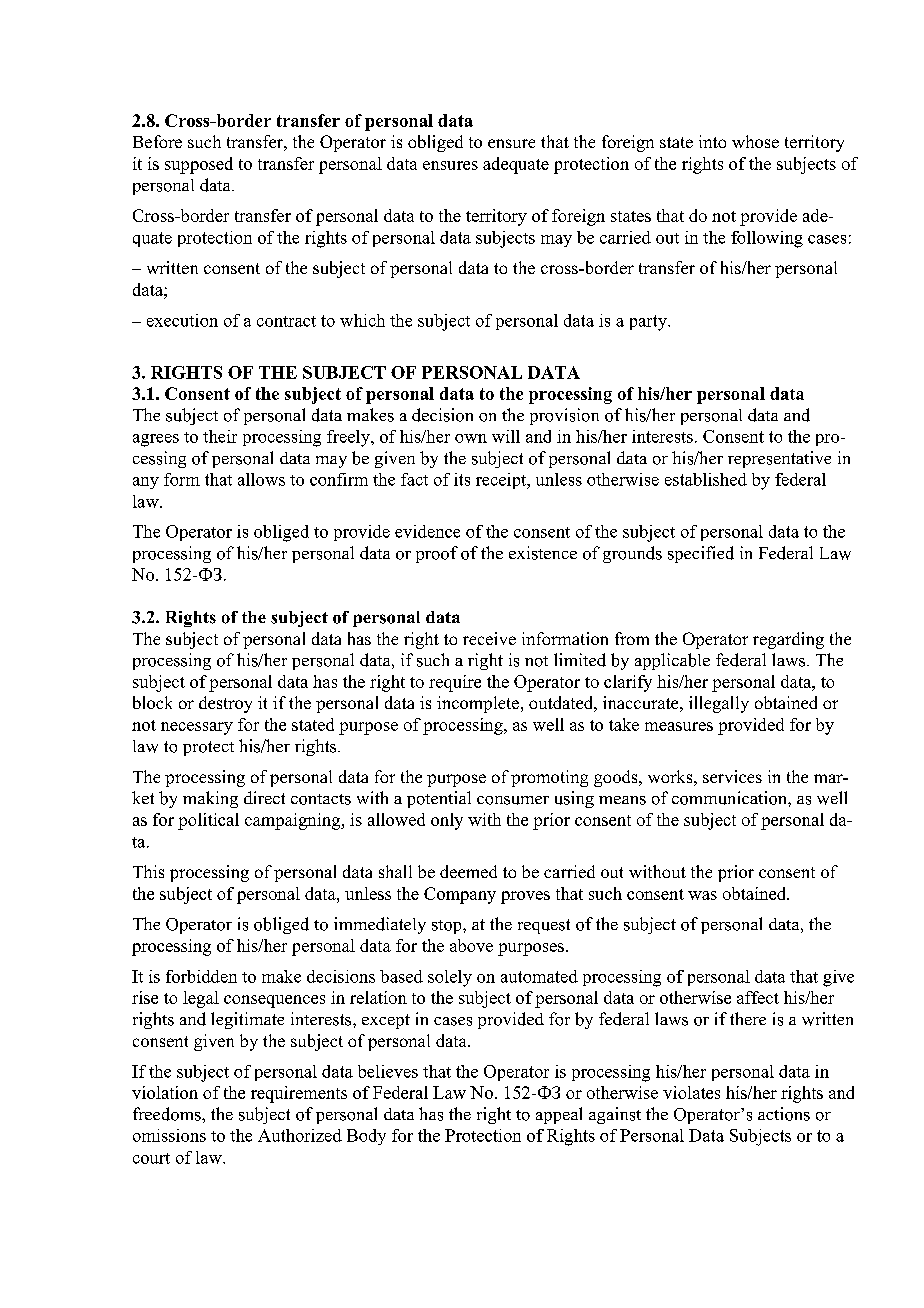 The image size is (924, 1308). I want to click on applicable, so click(672, 661).
